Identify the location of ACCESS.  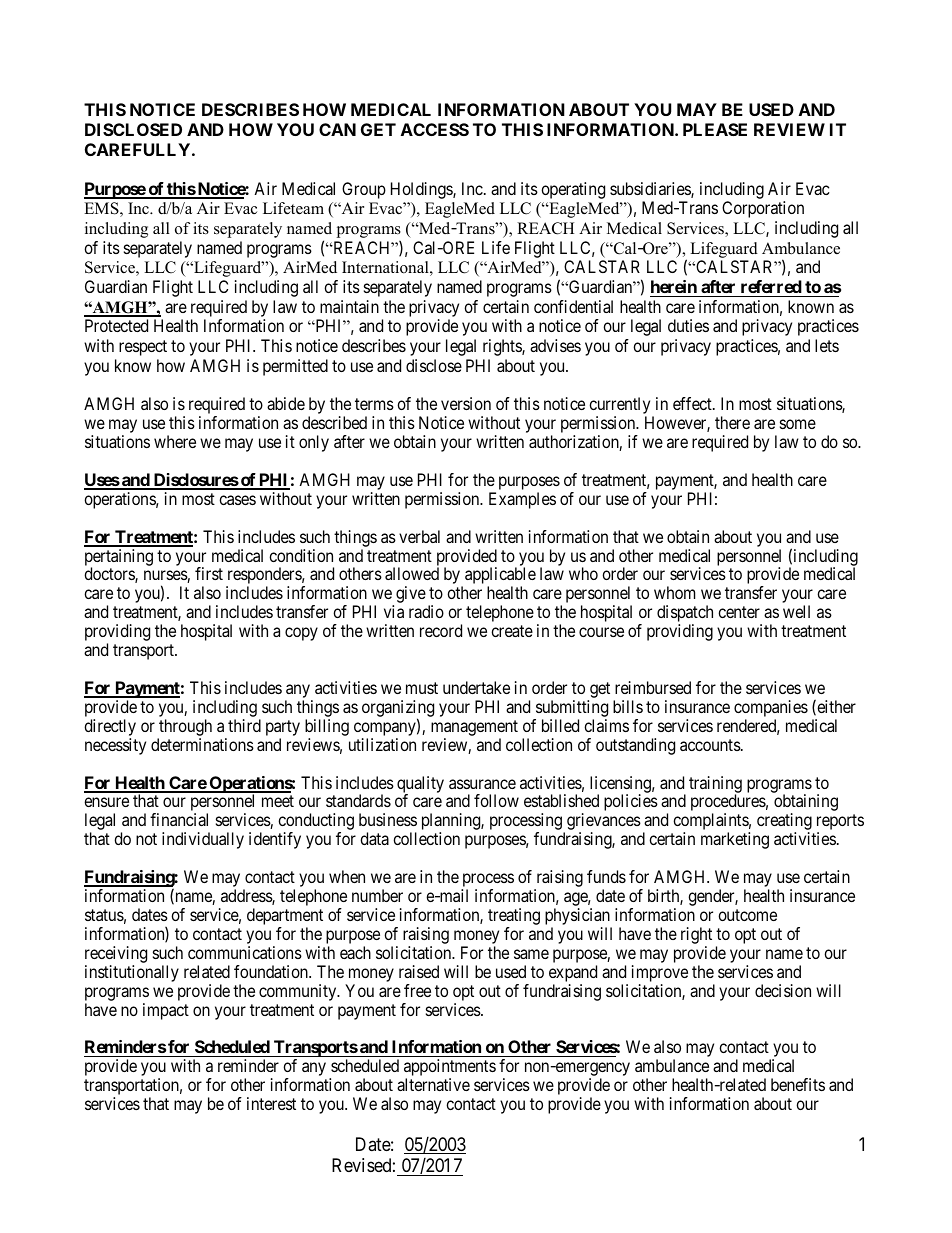
(435, 129).
